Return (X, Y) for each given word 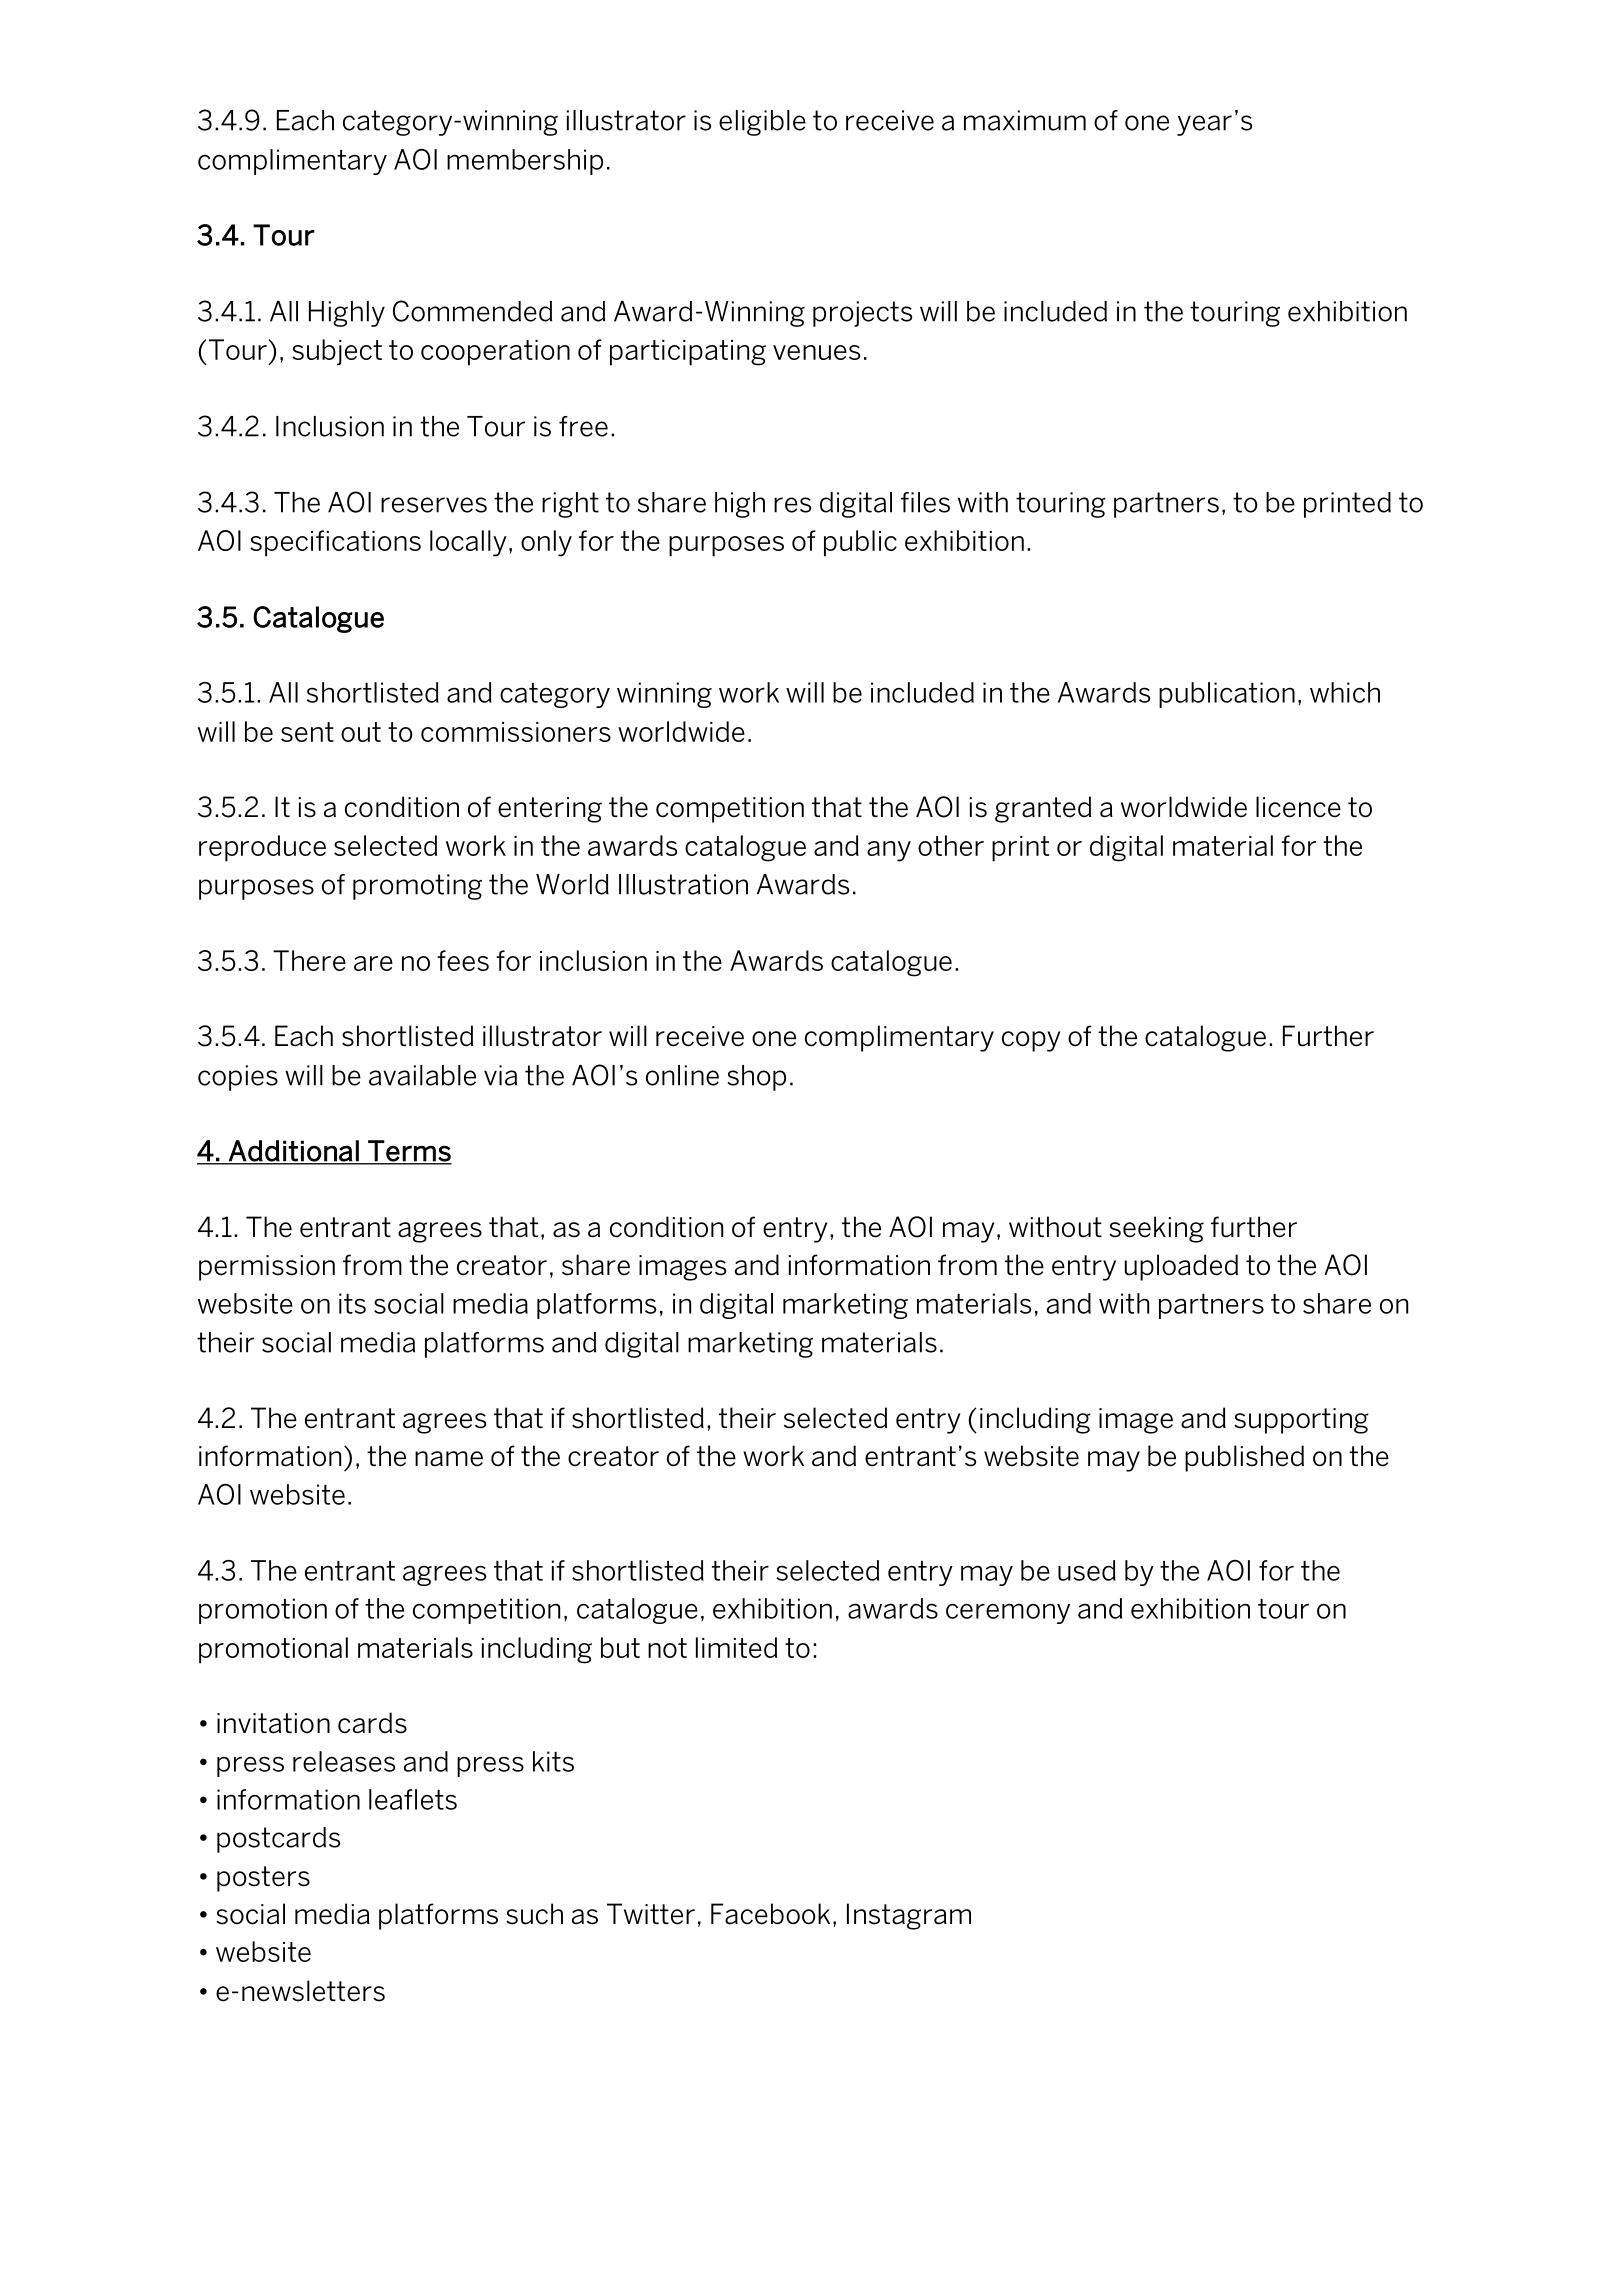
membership (525, 162)
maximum (1025, 120)
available (422, 1075)
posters (263, 1879)
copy (1031, 1041)
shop (757, 1078)
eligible (762, 123)
